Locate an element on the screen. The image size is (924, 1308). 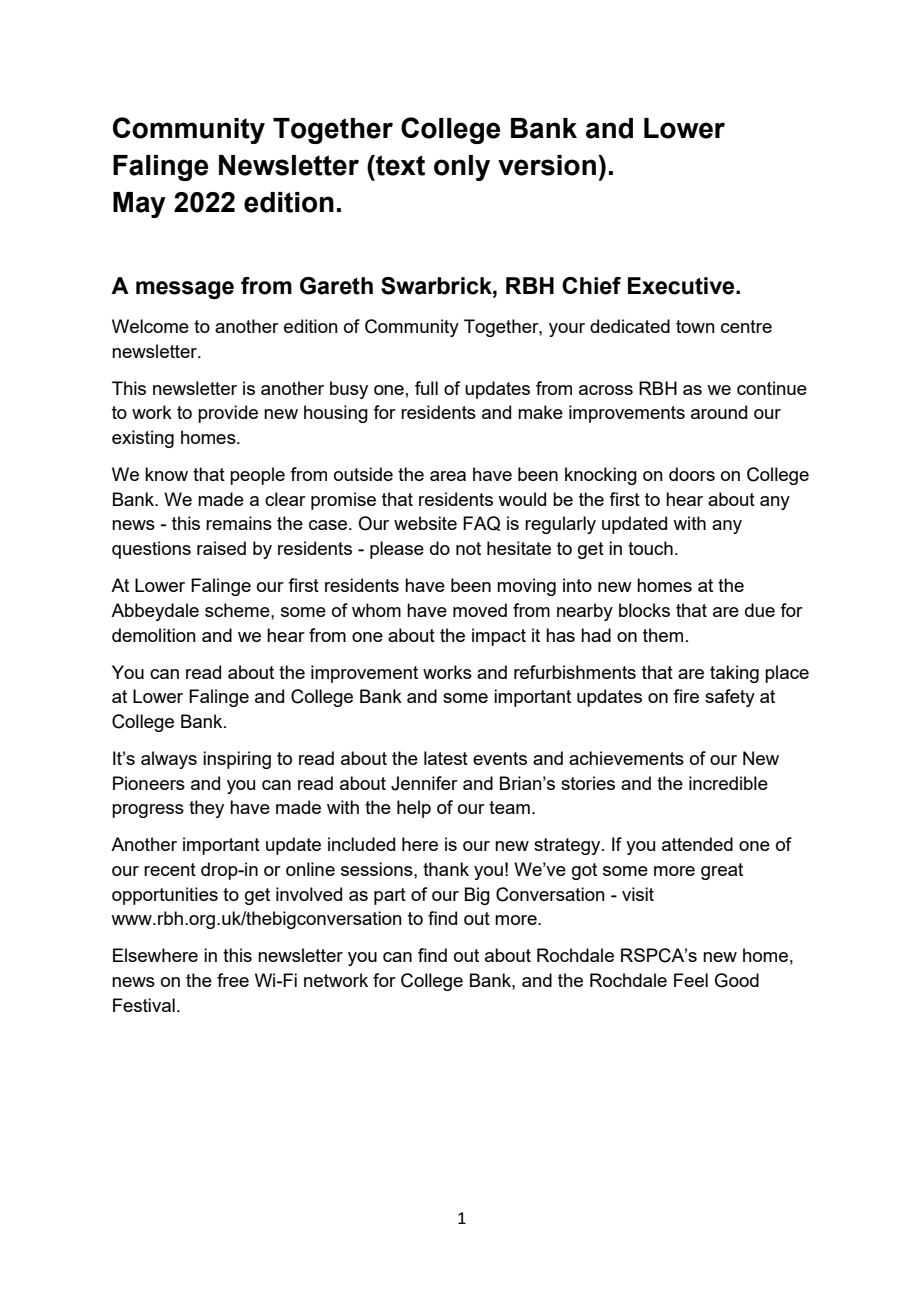
moved is located at coordinates (480, 610).
